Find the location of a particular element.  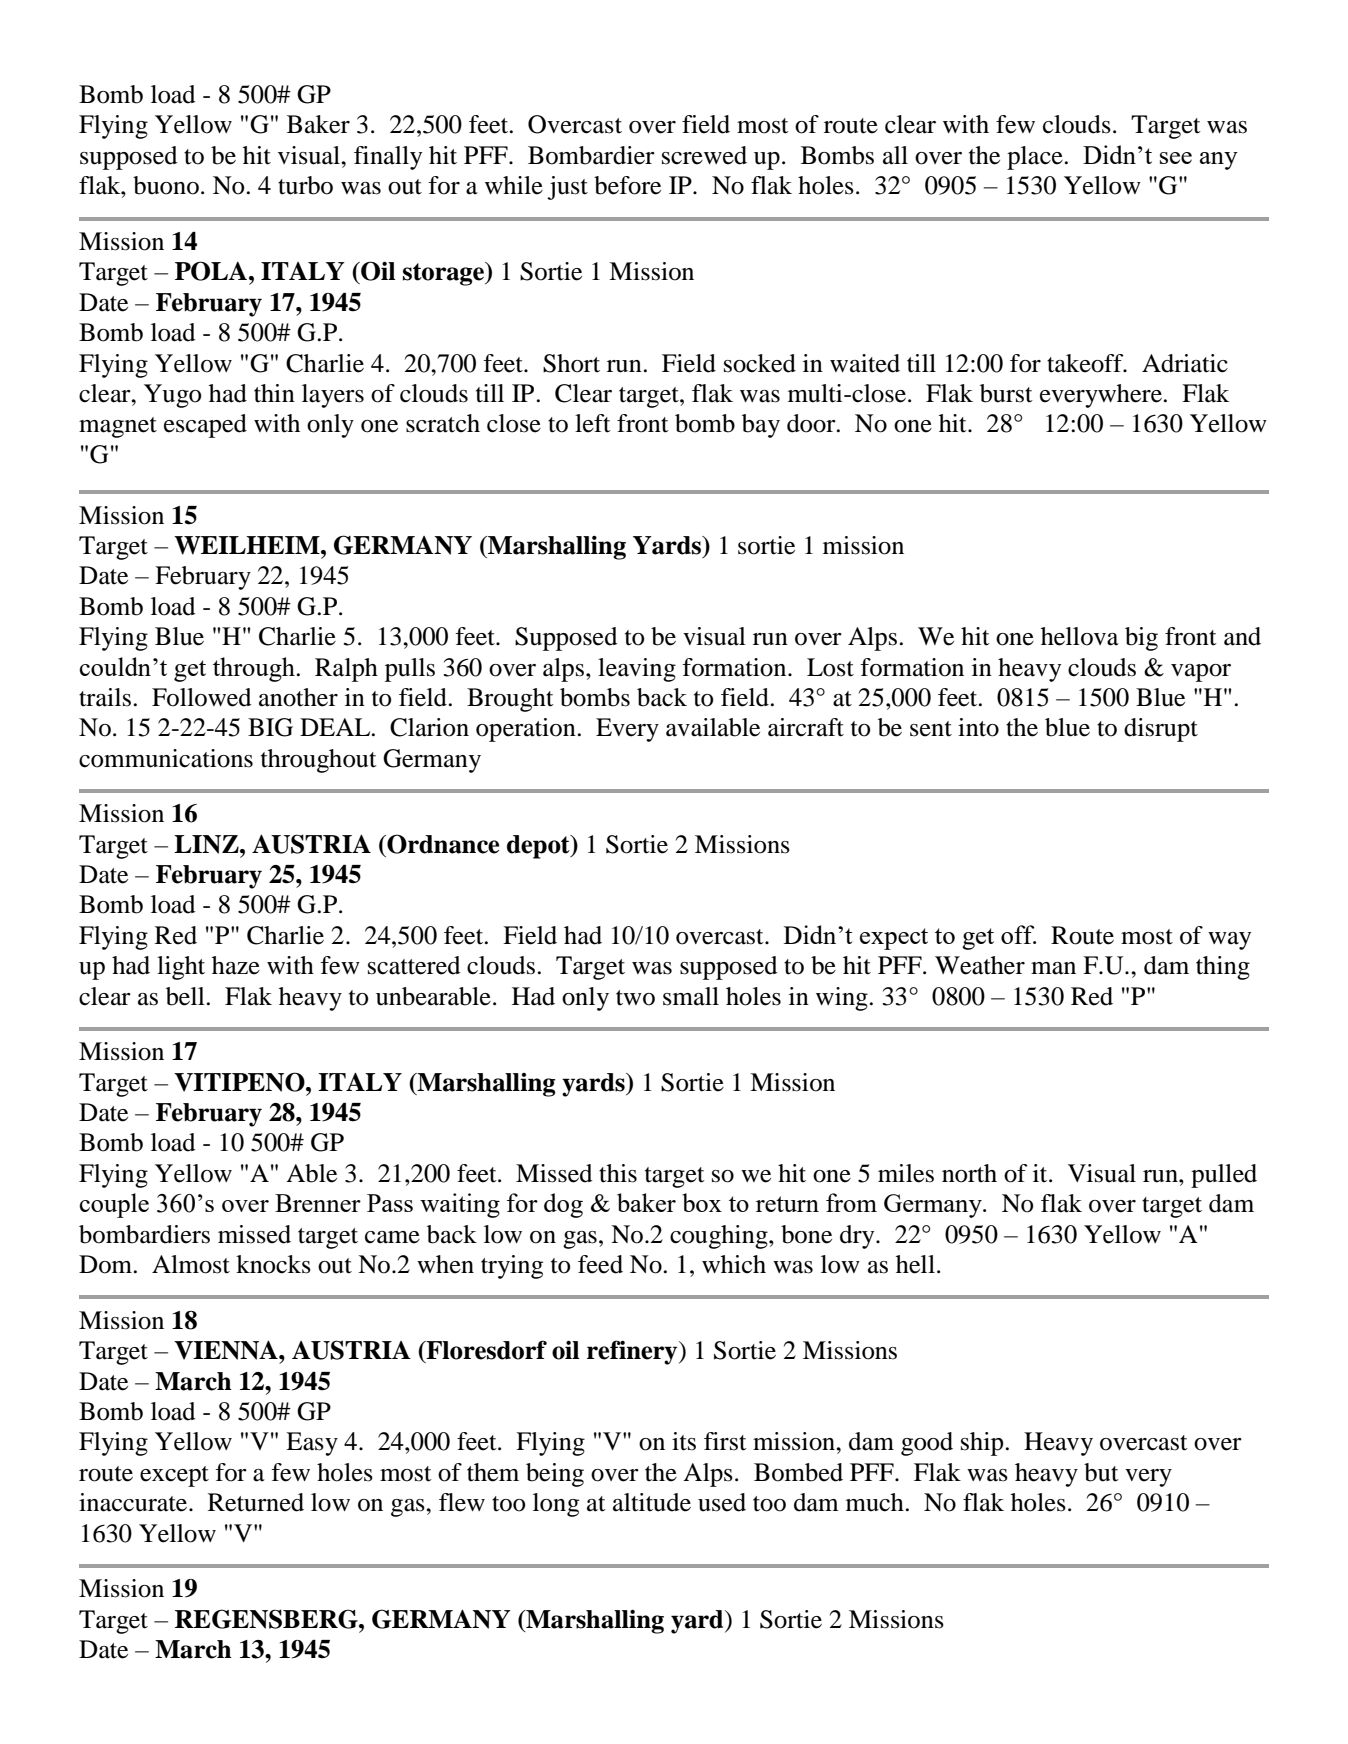

box is located at coordinates (702, 1202).
